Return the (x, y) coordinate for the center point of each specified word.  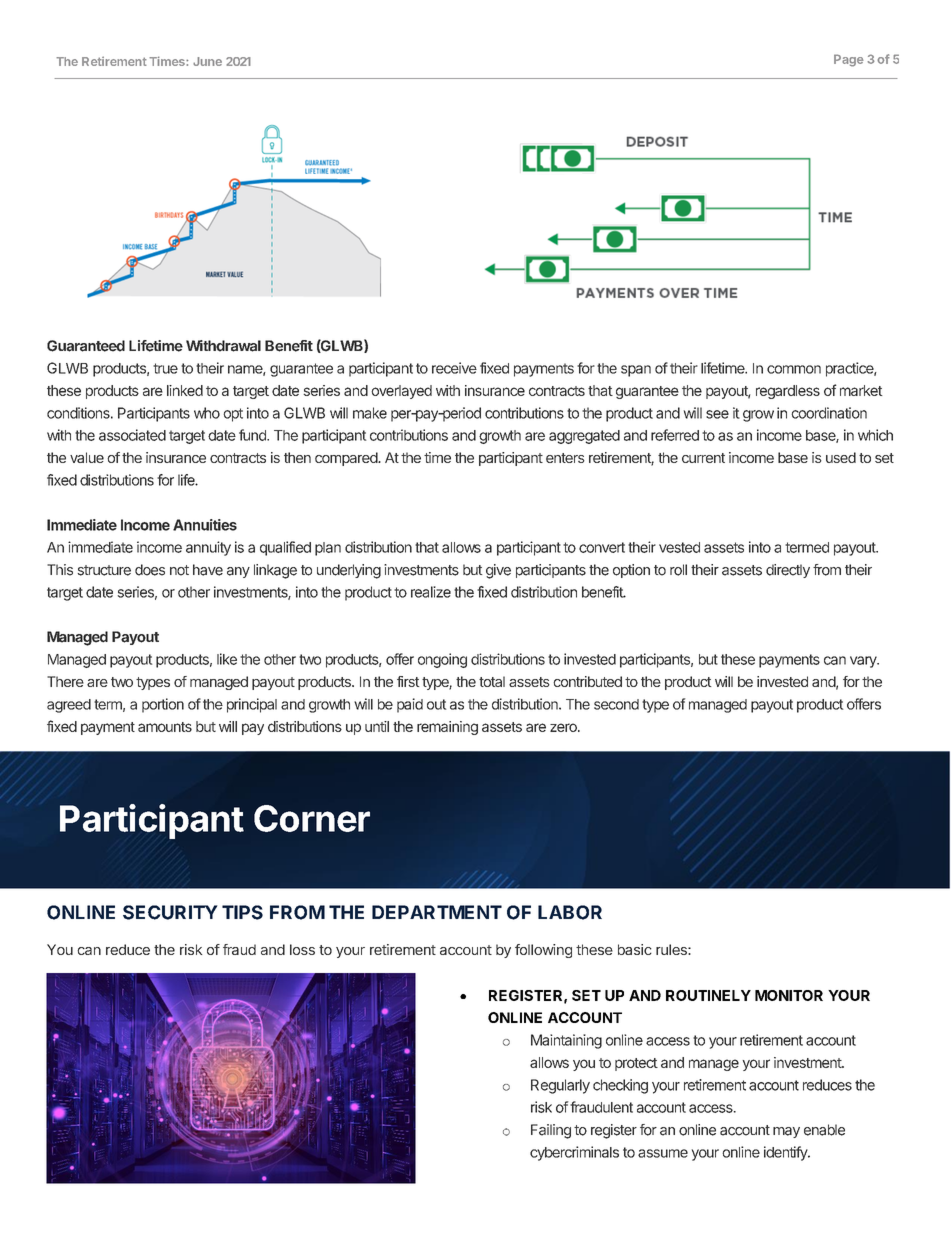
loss (302, 949)
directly (788, 571)
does (150, 570)
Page (849, 60)
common (794, 369)
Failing (551, 1131)
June (207, 61)
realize (431, 592)
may (786, 1132)
